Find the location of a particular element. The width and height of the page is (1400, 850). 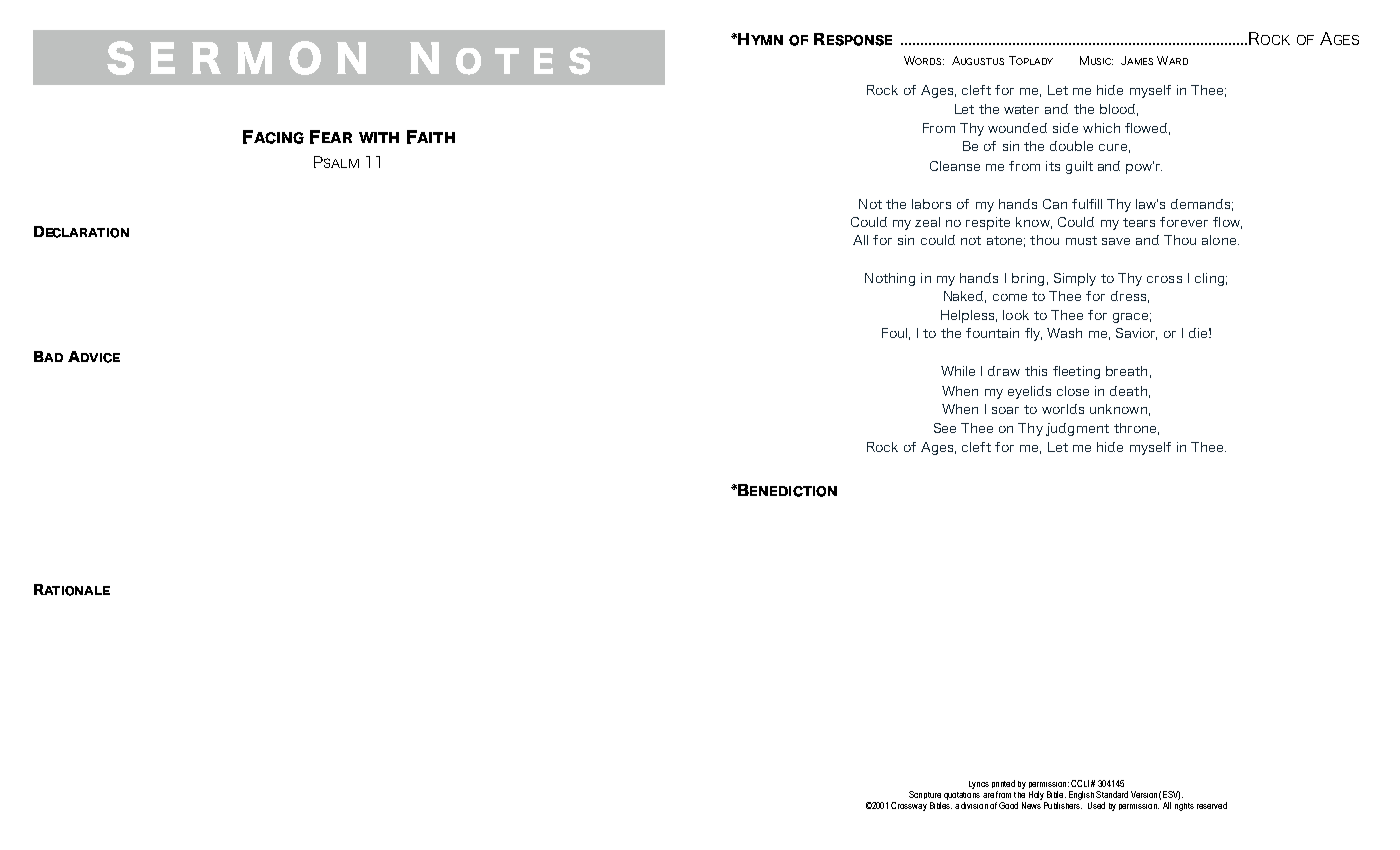

division is located at coordinates (974, 805).
